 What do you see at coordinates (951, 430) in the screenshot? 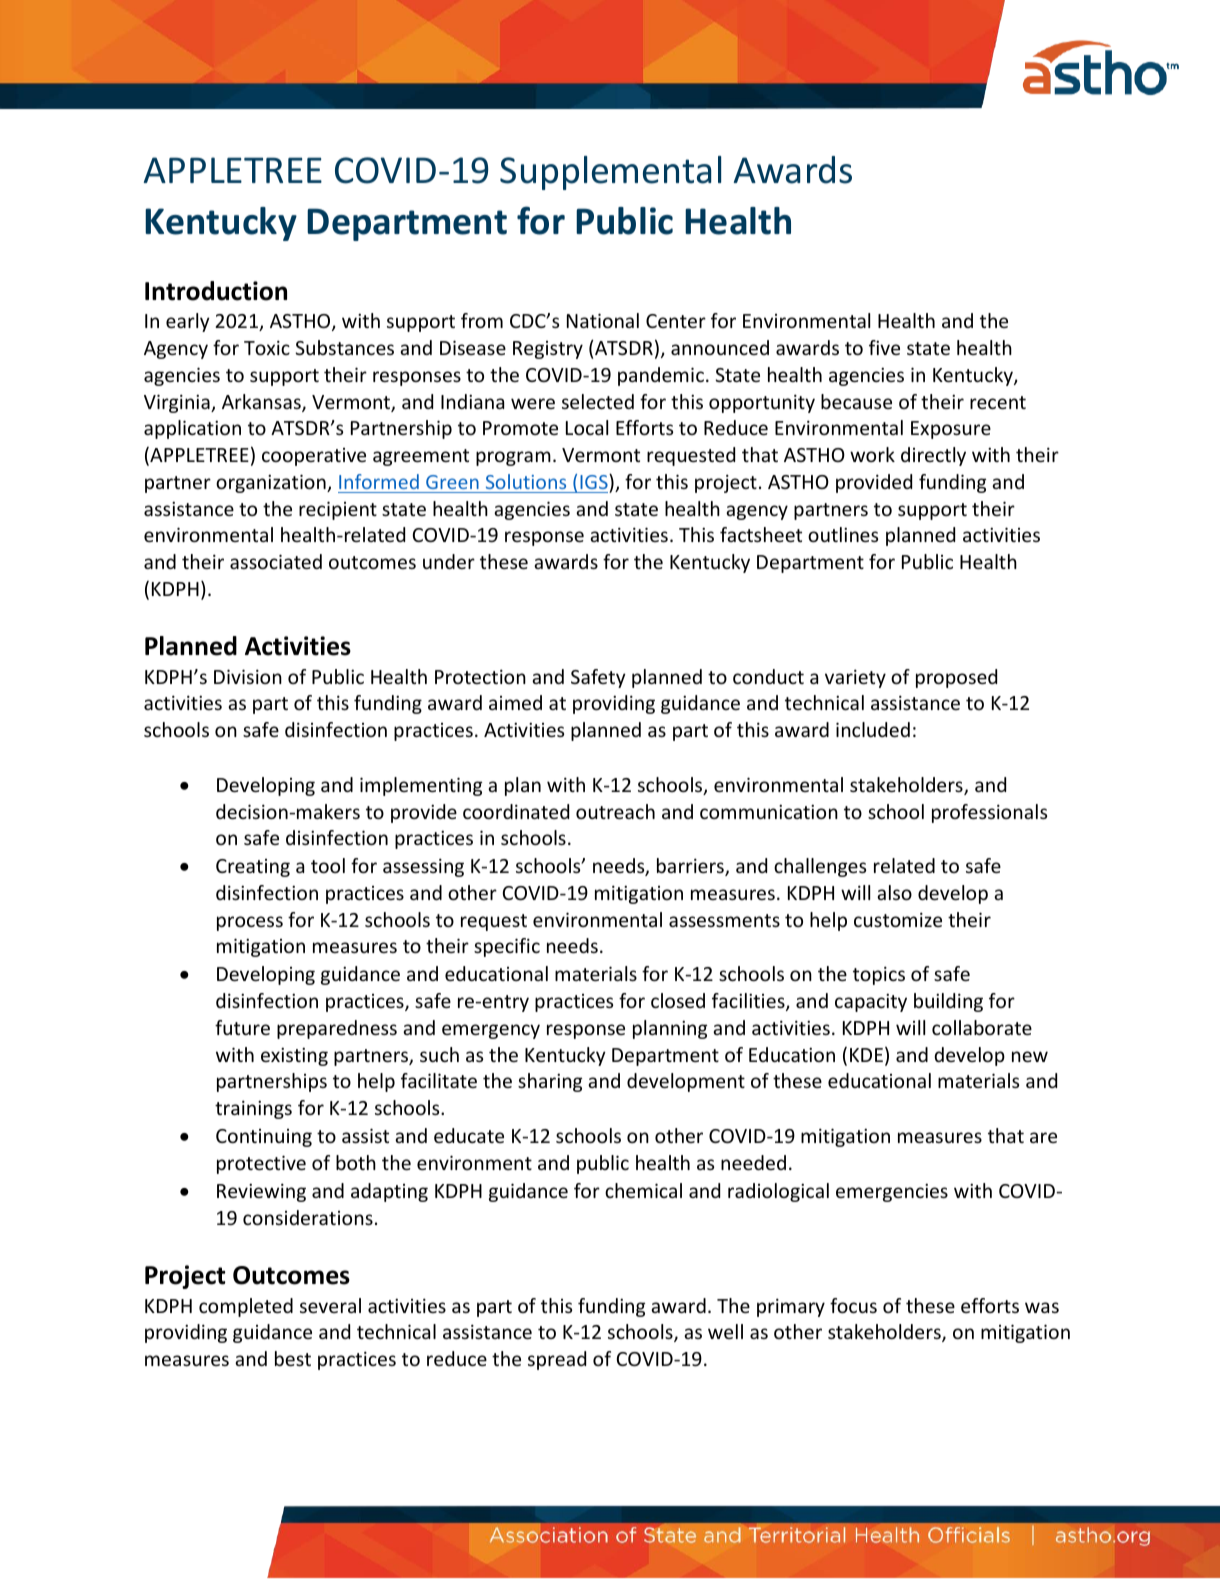
I see `Exposure` at bounding box center [951, 430].
